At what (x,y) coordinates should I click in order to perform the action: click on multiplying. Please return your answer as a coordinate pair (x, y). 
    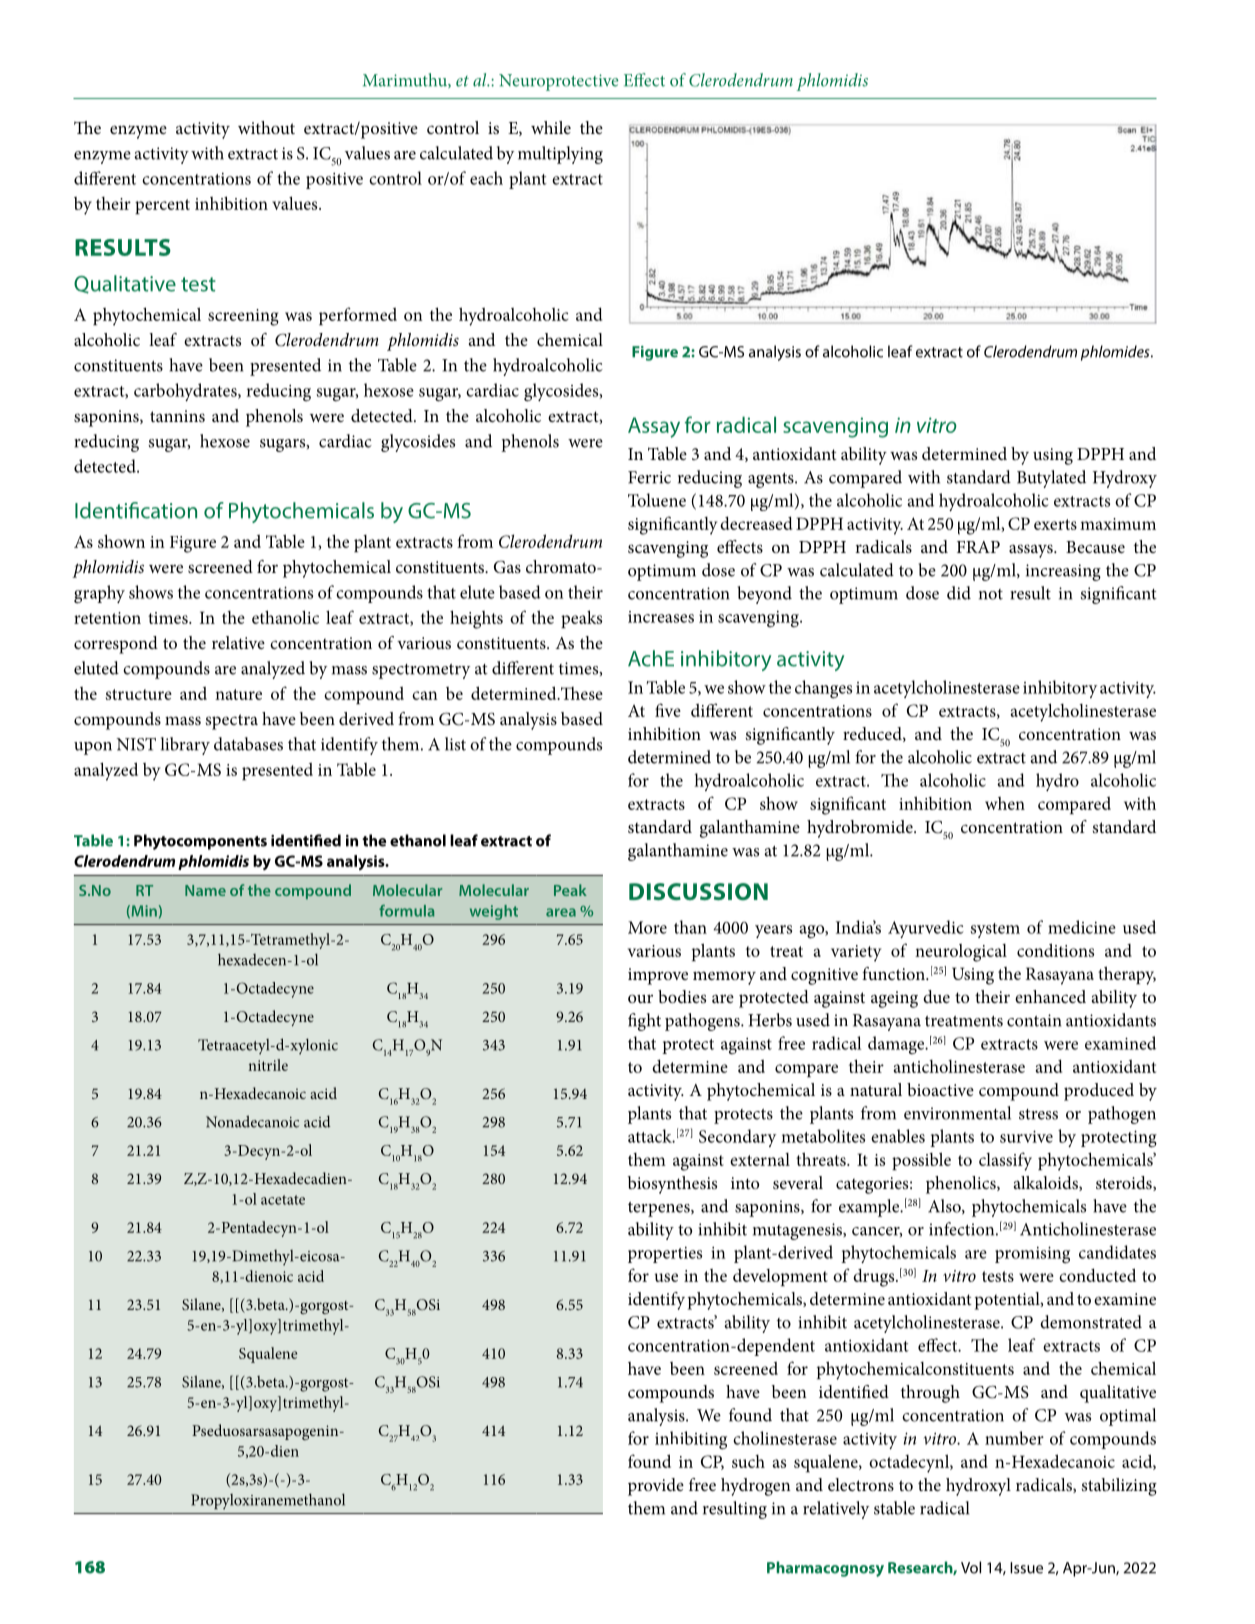
    Looking at the image, I should click on (560, 155).
